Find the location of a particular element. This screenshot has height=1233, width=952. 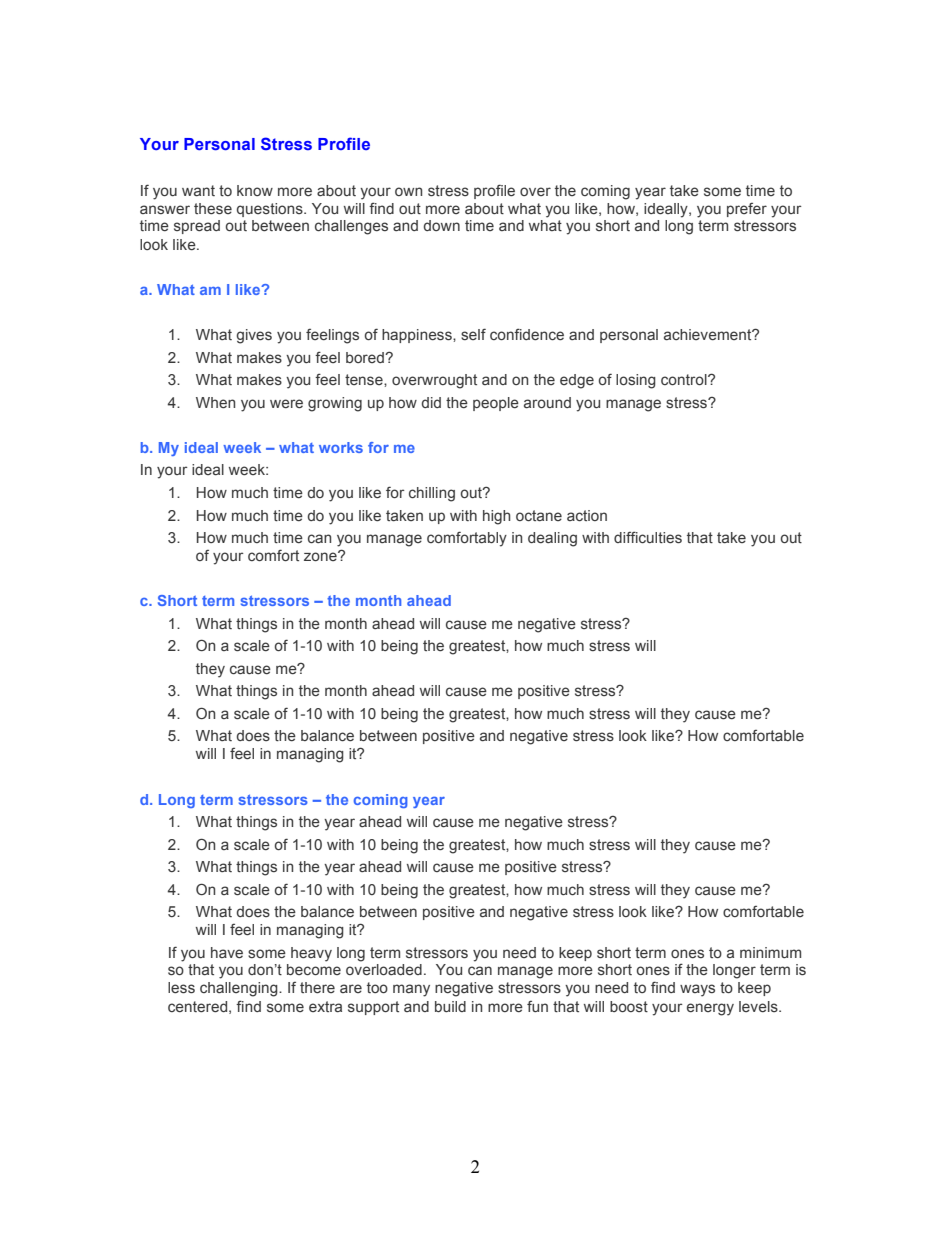

build is located at coordinates (450, 1006).
